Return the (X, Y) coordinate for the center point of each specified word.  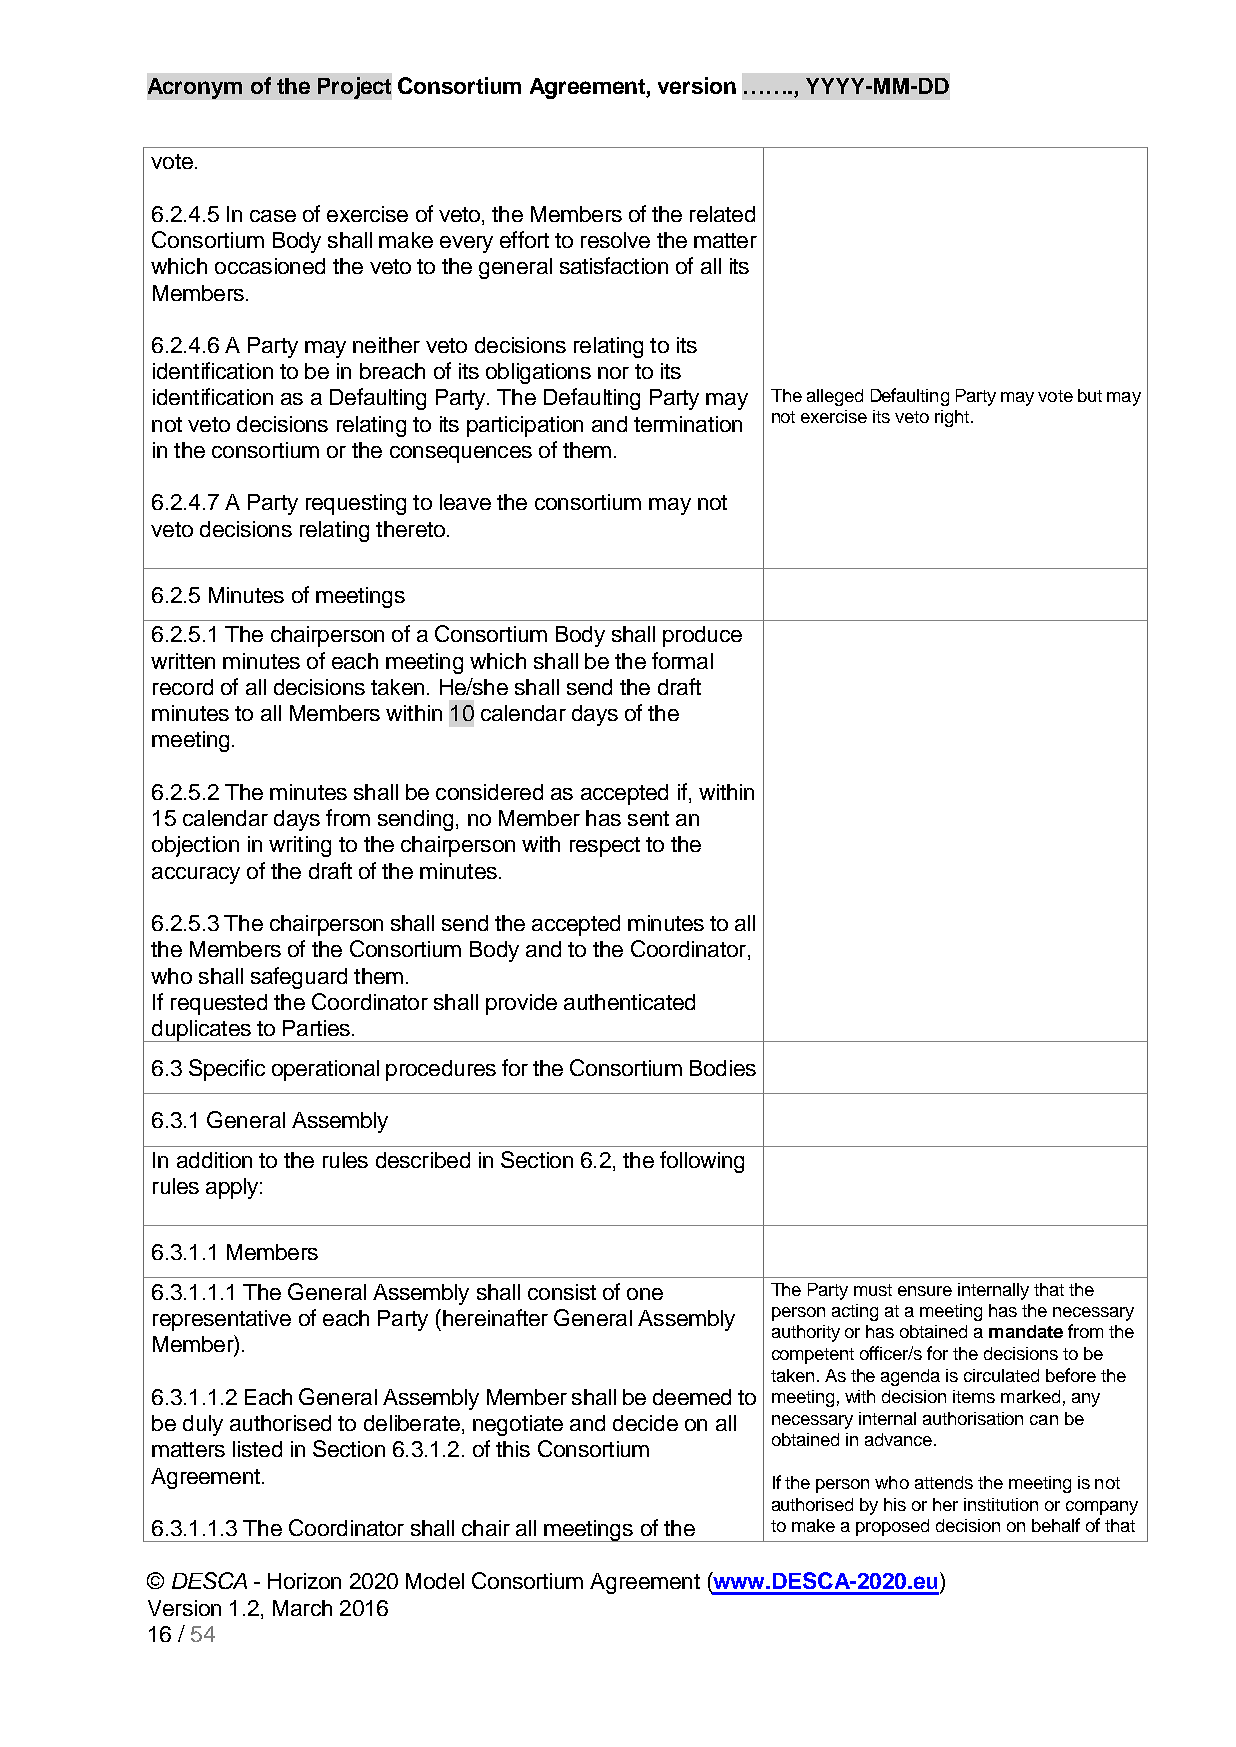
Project (354, 88)
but (1090, 395)
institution (1001, 1504)
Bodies (723, 1068)
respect (605, 847)
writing (300, 846)
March (302, 1608)
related (722, 214)
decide (645, 1423)
